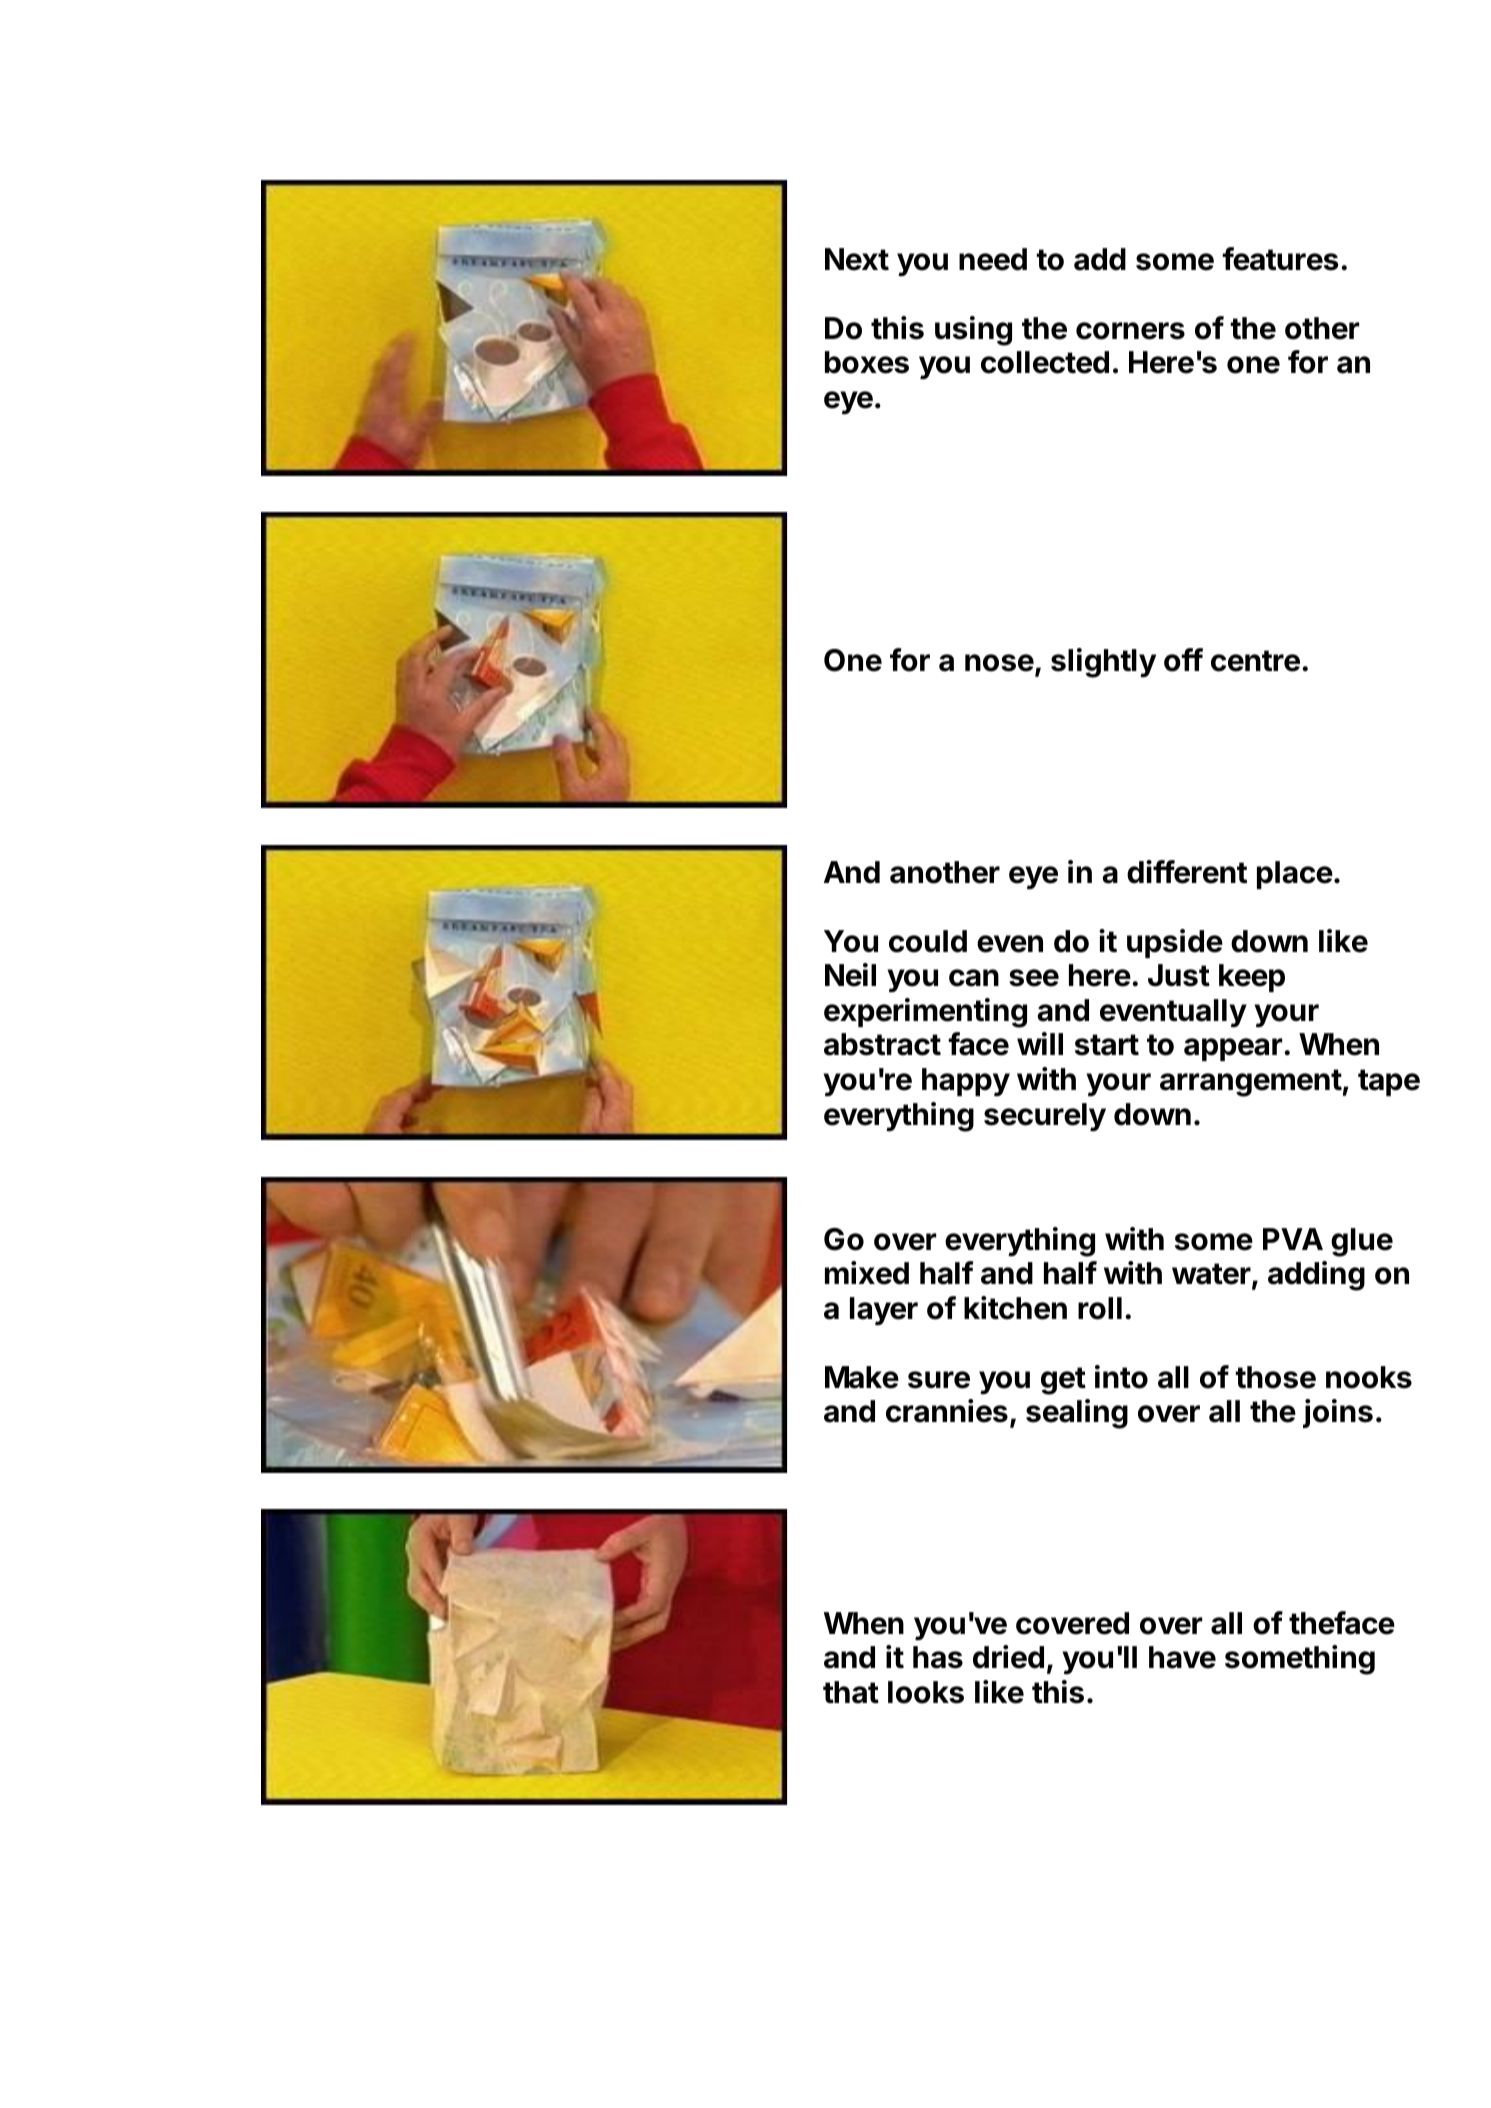 This document has width=1491, height=2108. I want to click on using, so click(973, 331).
